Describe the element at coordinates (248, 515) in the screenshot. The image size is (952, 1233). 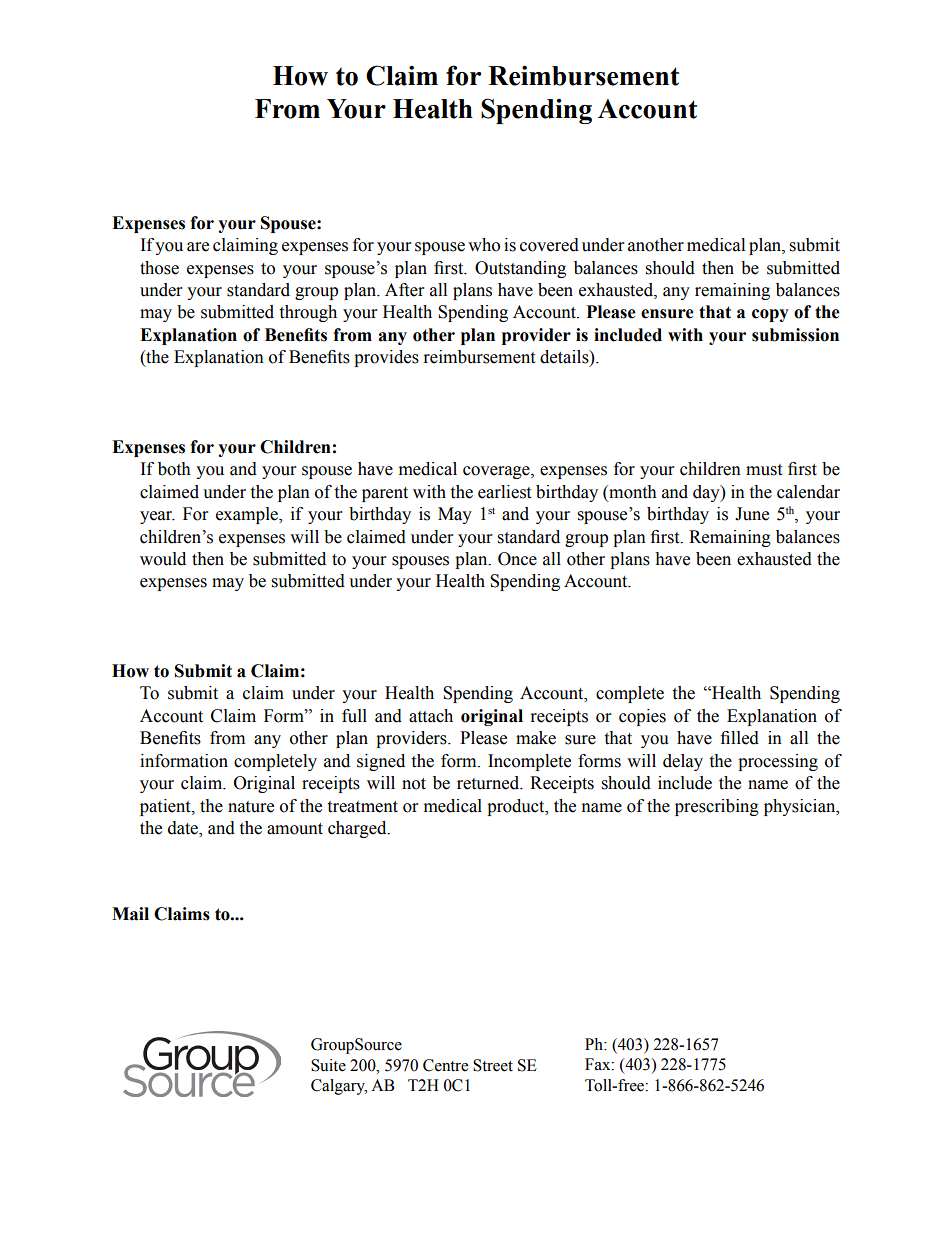
I see `example` at that location.
